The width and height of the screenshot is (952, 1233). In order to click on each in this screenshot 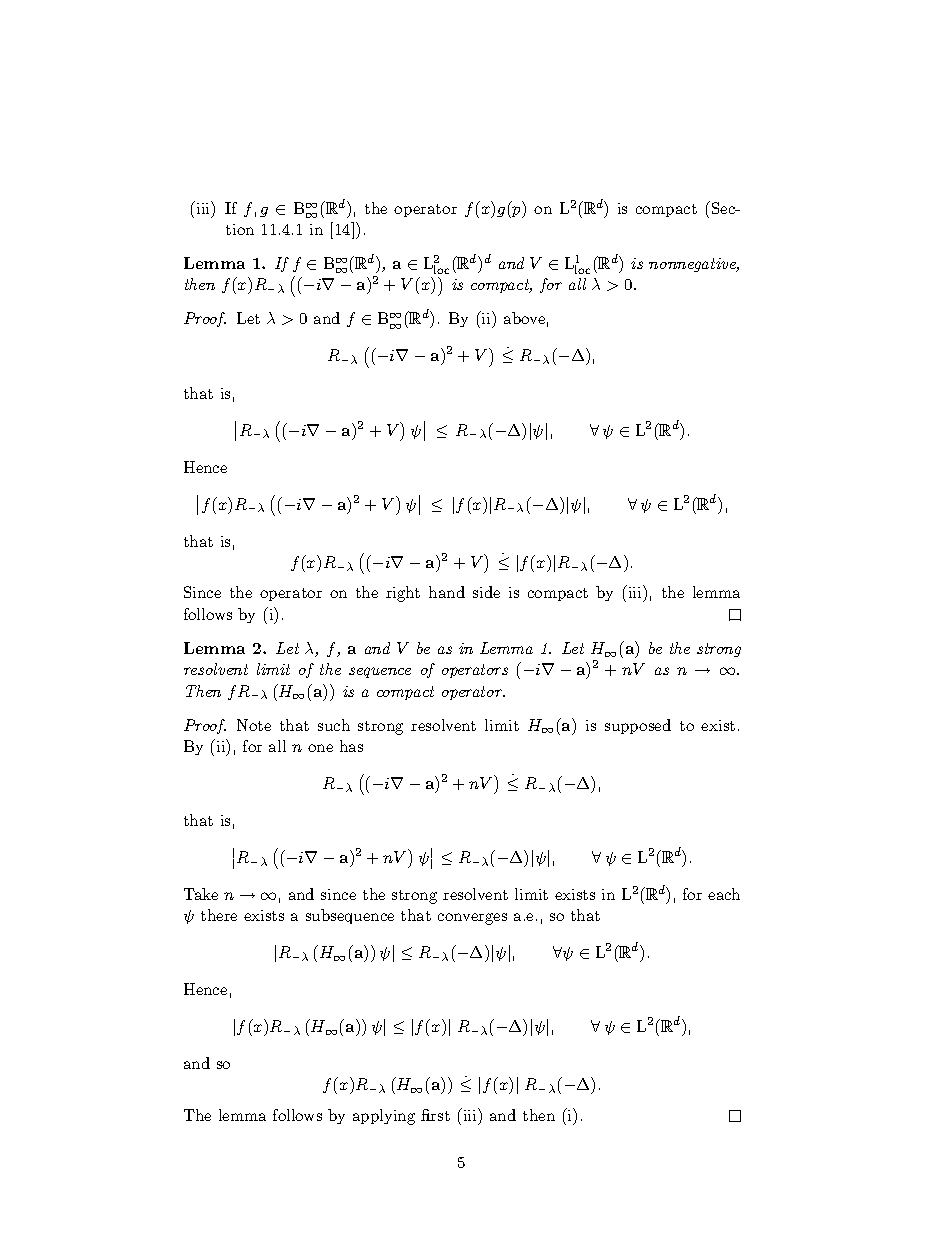, I will do `click(724, 894)`.
